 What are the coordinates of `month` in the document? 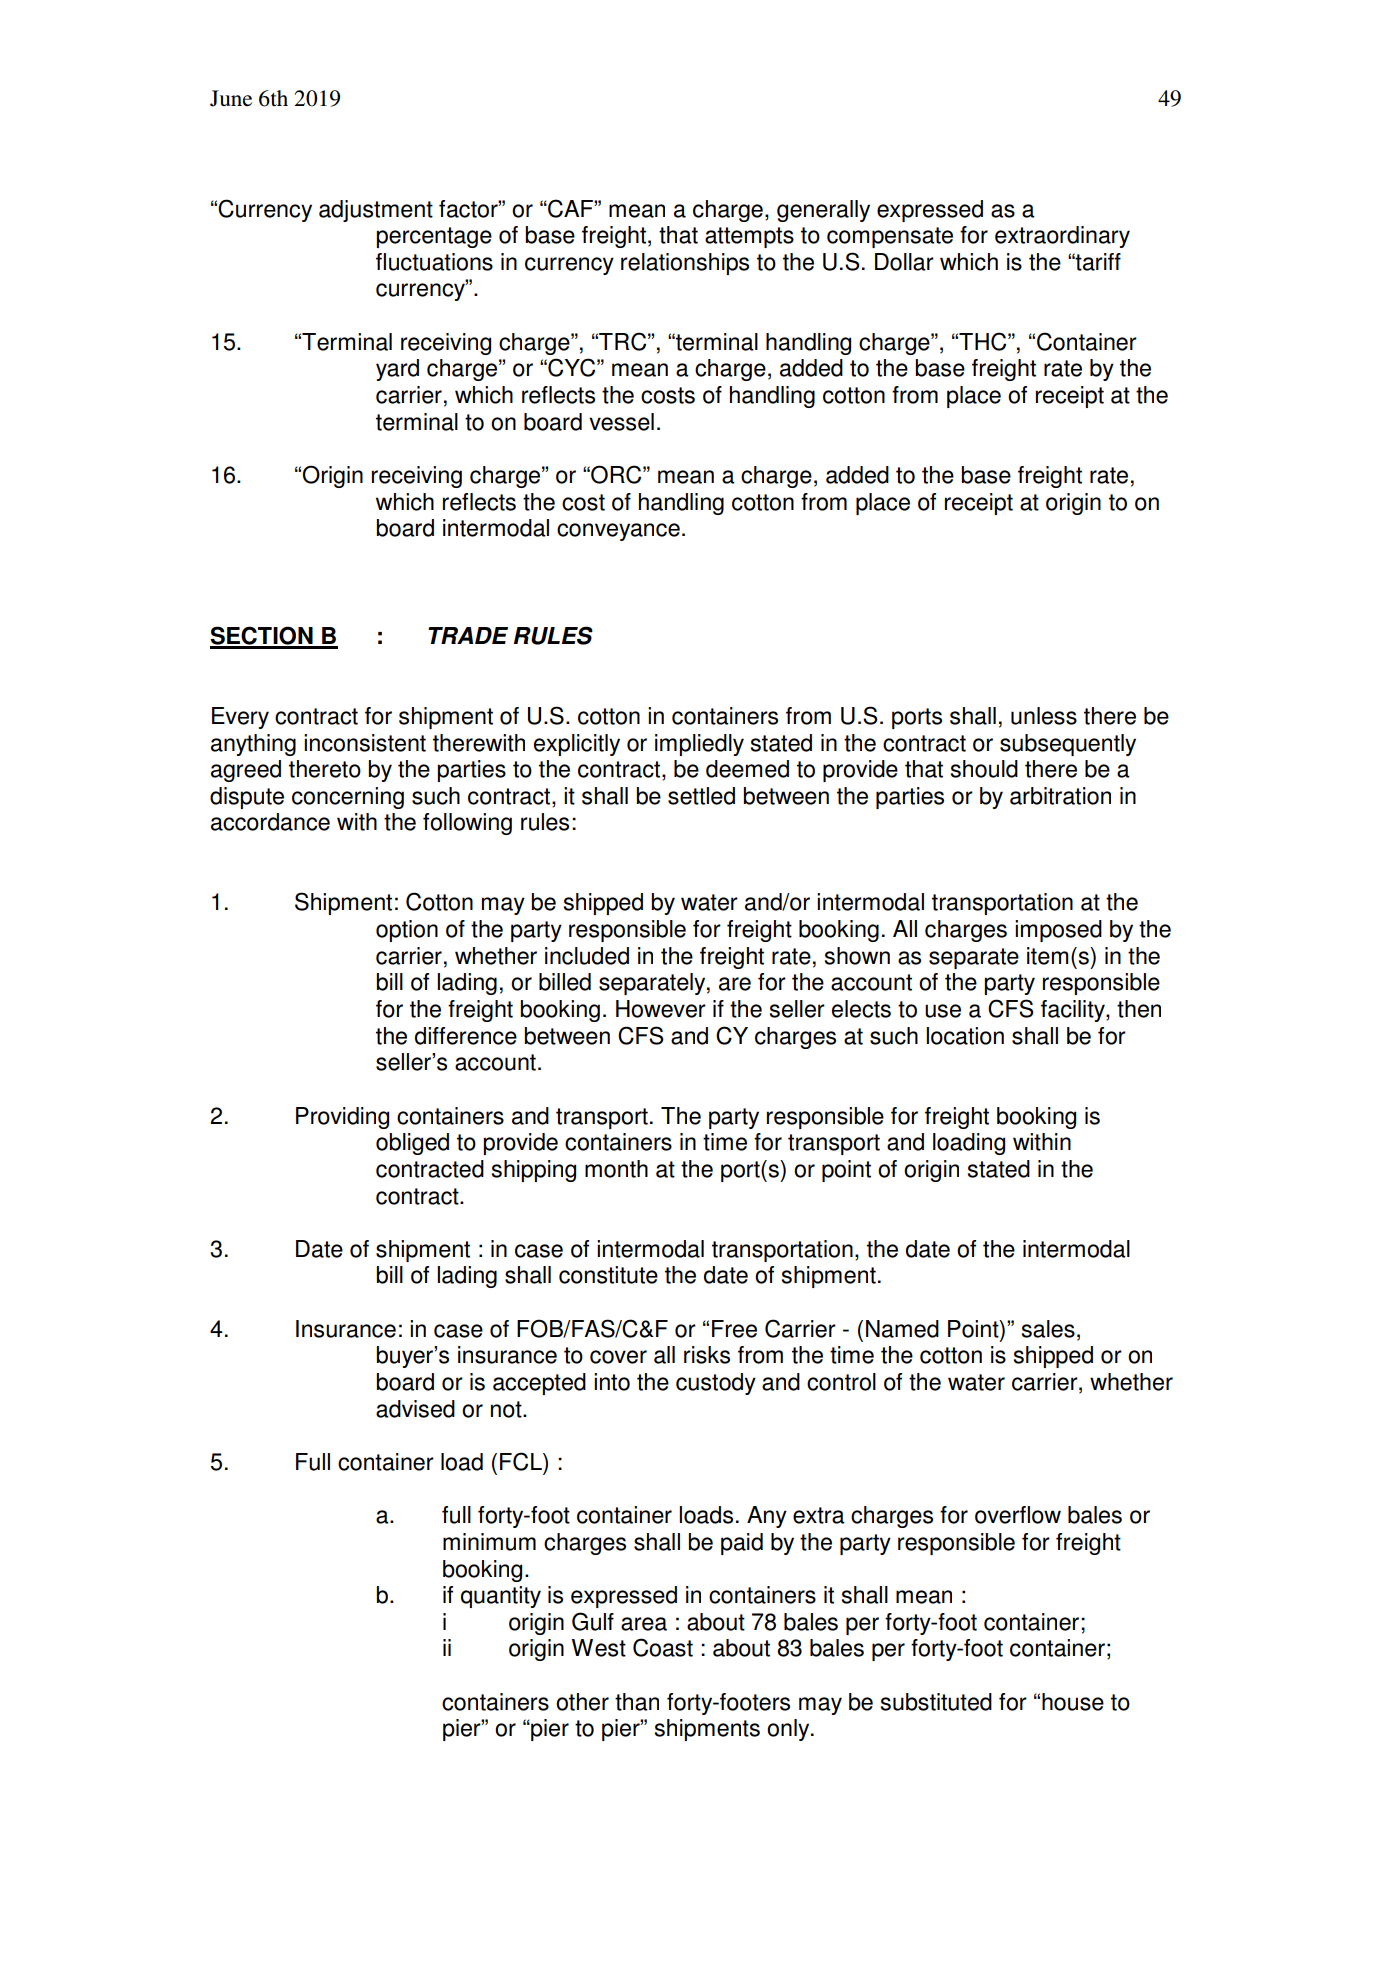 It's located at (616, 1169).
